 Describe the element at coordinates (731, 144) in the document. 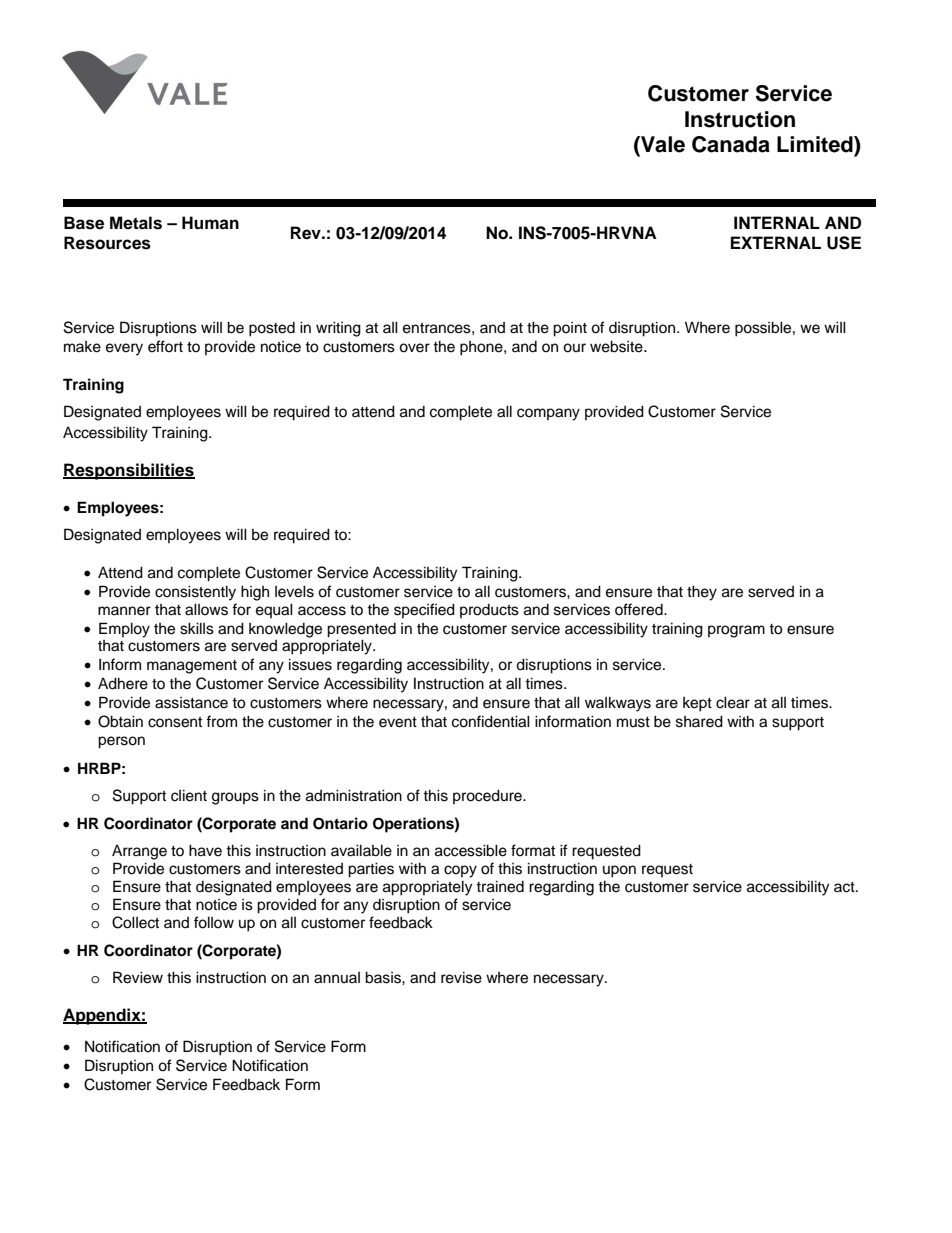

I see `Canada` at that location.
